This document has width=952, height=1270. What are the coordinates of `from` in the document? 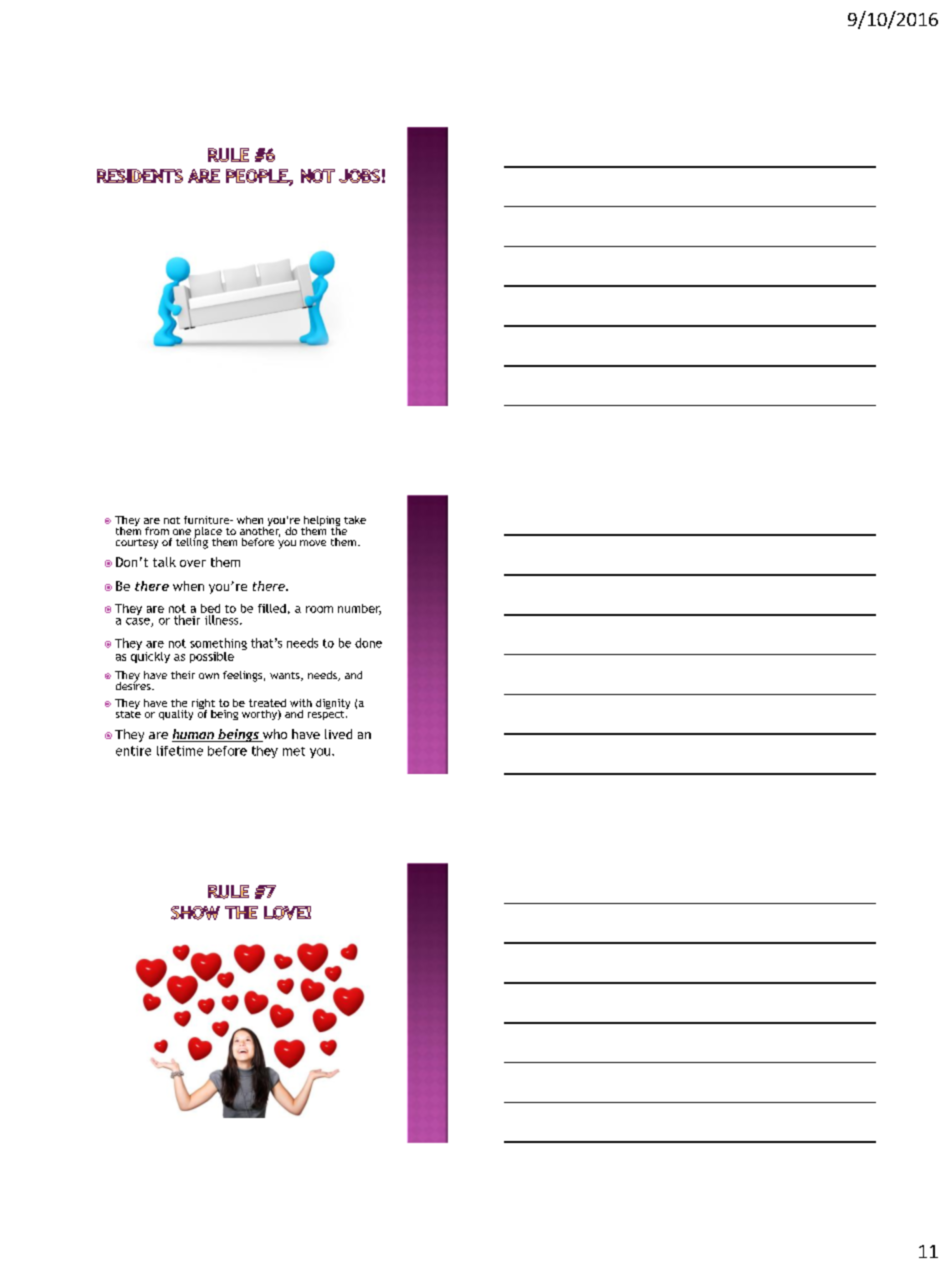 It's located at (157, 531).
